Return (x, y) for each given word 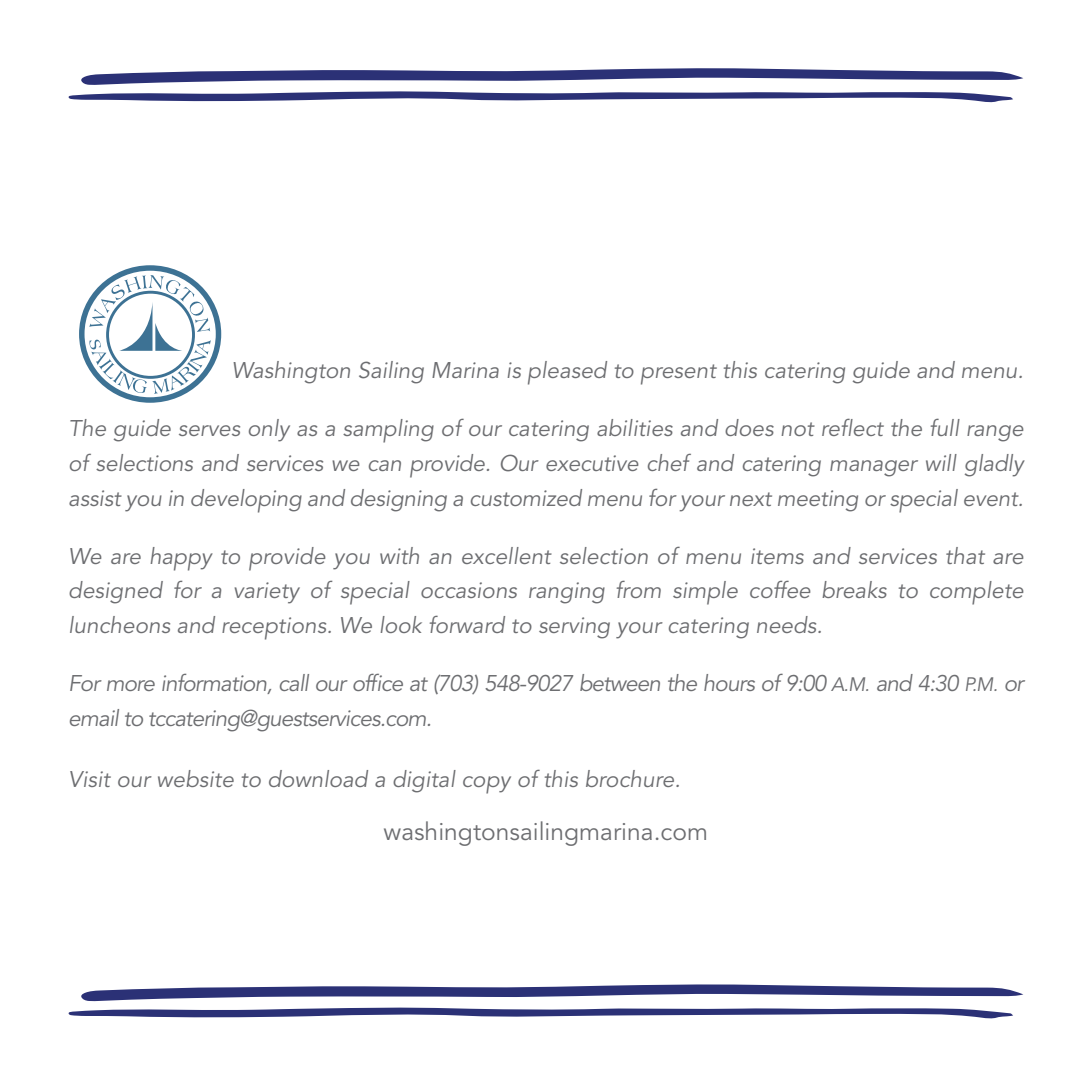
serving (574, 628)
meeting (818, 501)
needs (788, 624)
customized (526, 497)
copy (487, 785)
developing (246, 501)
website (196, 778)
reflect (853, 427)
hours (729, 682)
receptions (275, 628)
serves (209, 430)
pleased (567, 373)
